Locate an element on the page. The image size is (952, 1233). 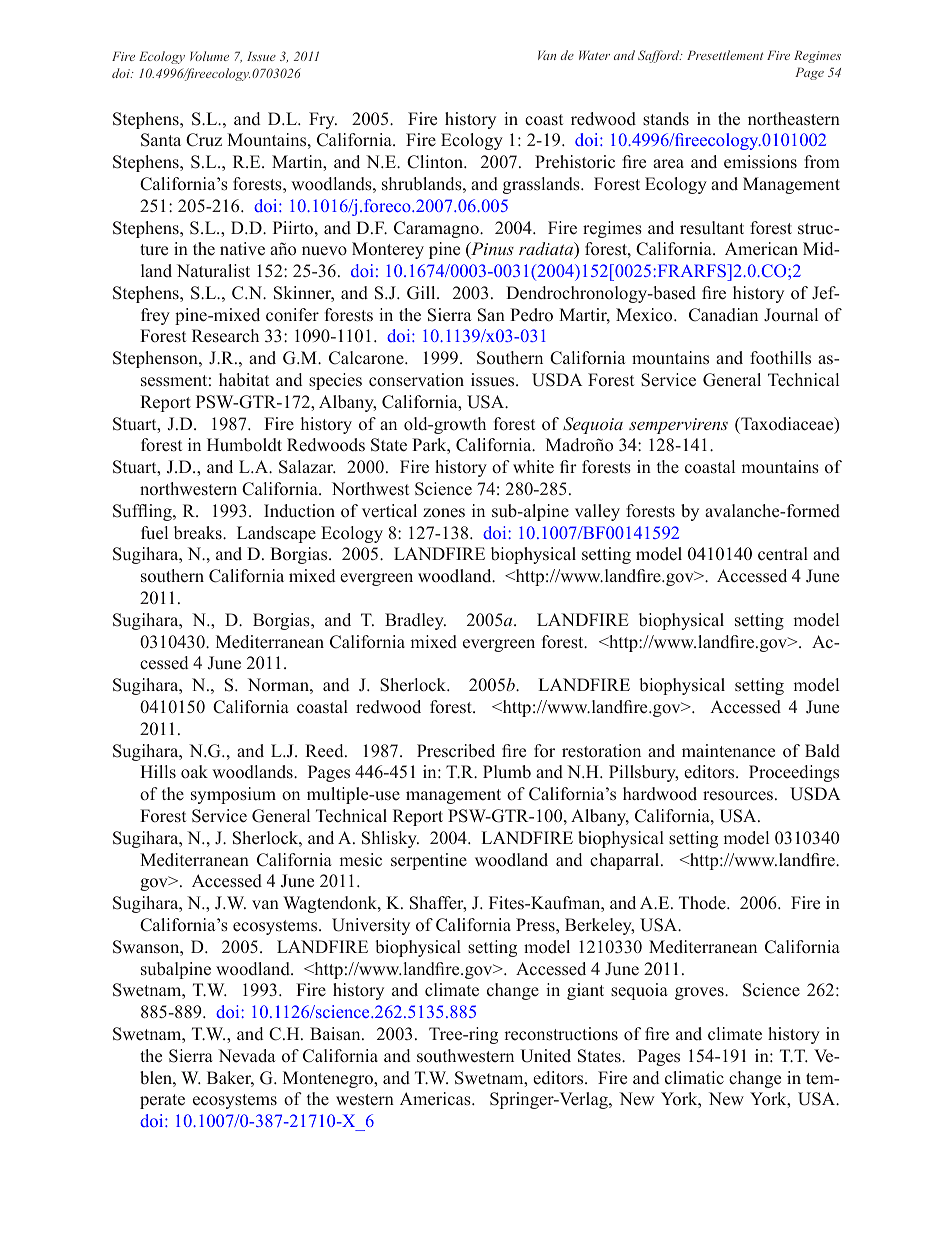
Clinton is located at coordinates (436, 162).
